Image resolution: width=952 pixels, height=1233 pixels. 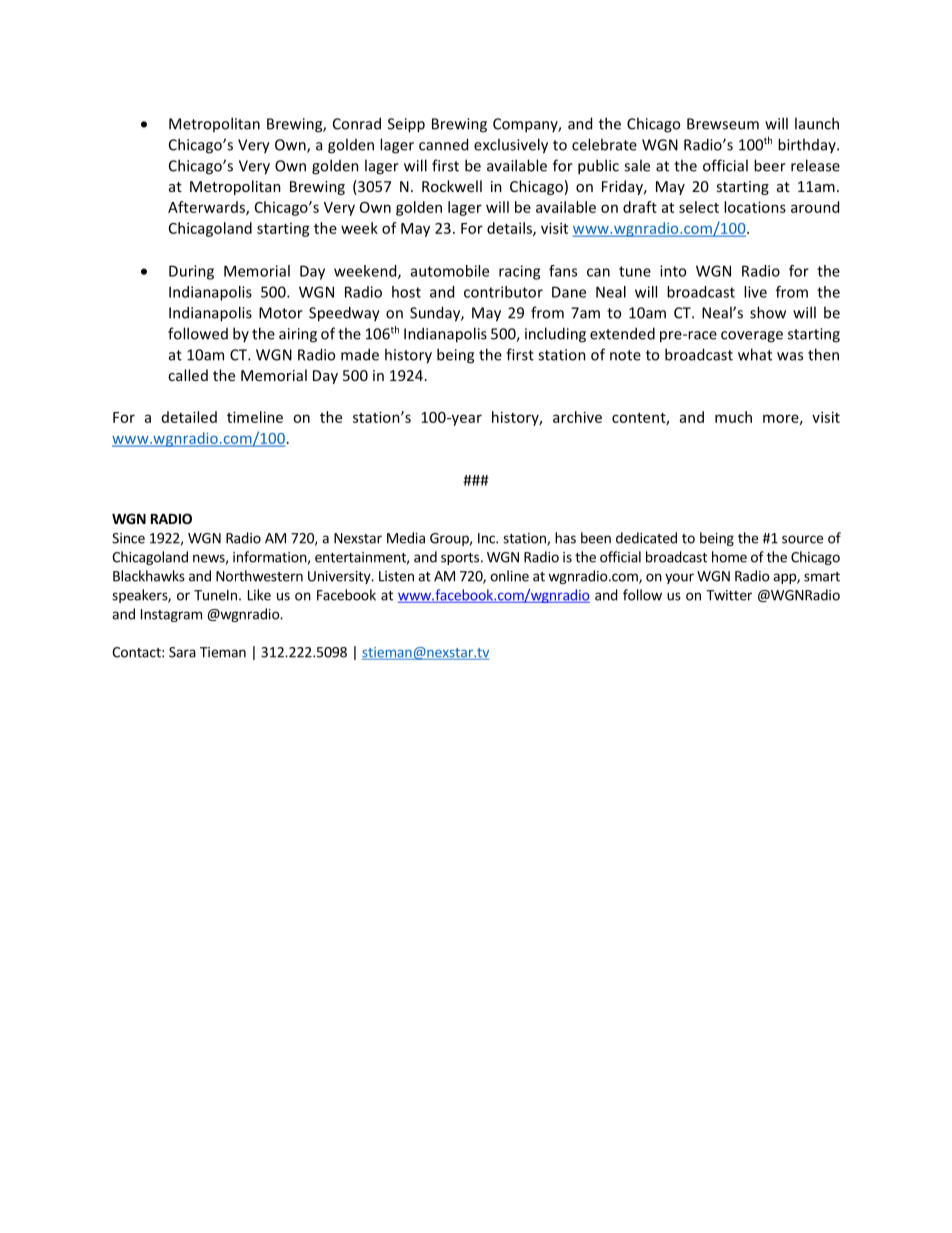 I want to click on birthday, so click(x=808, y=145).
